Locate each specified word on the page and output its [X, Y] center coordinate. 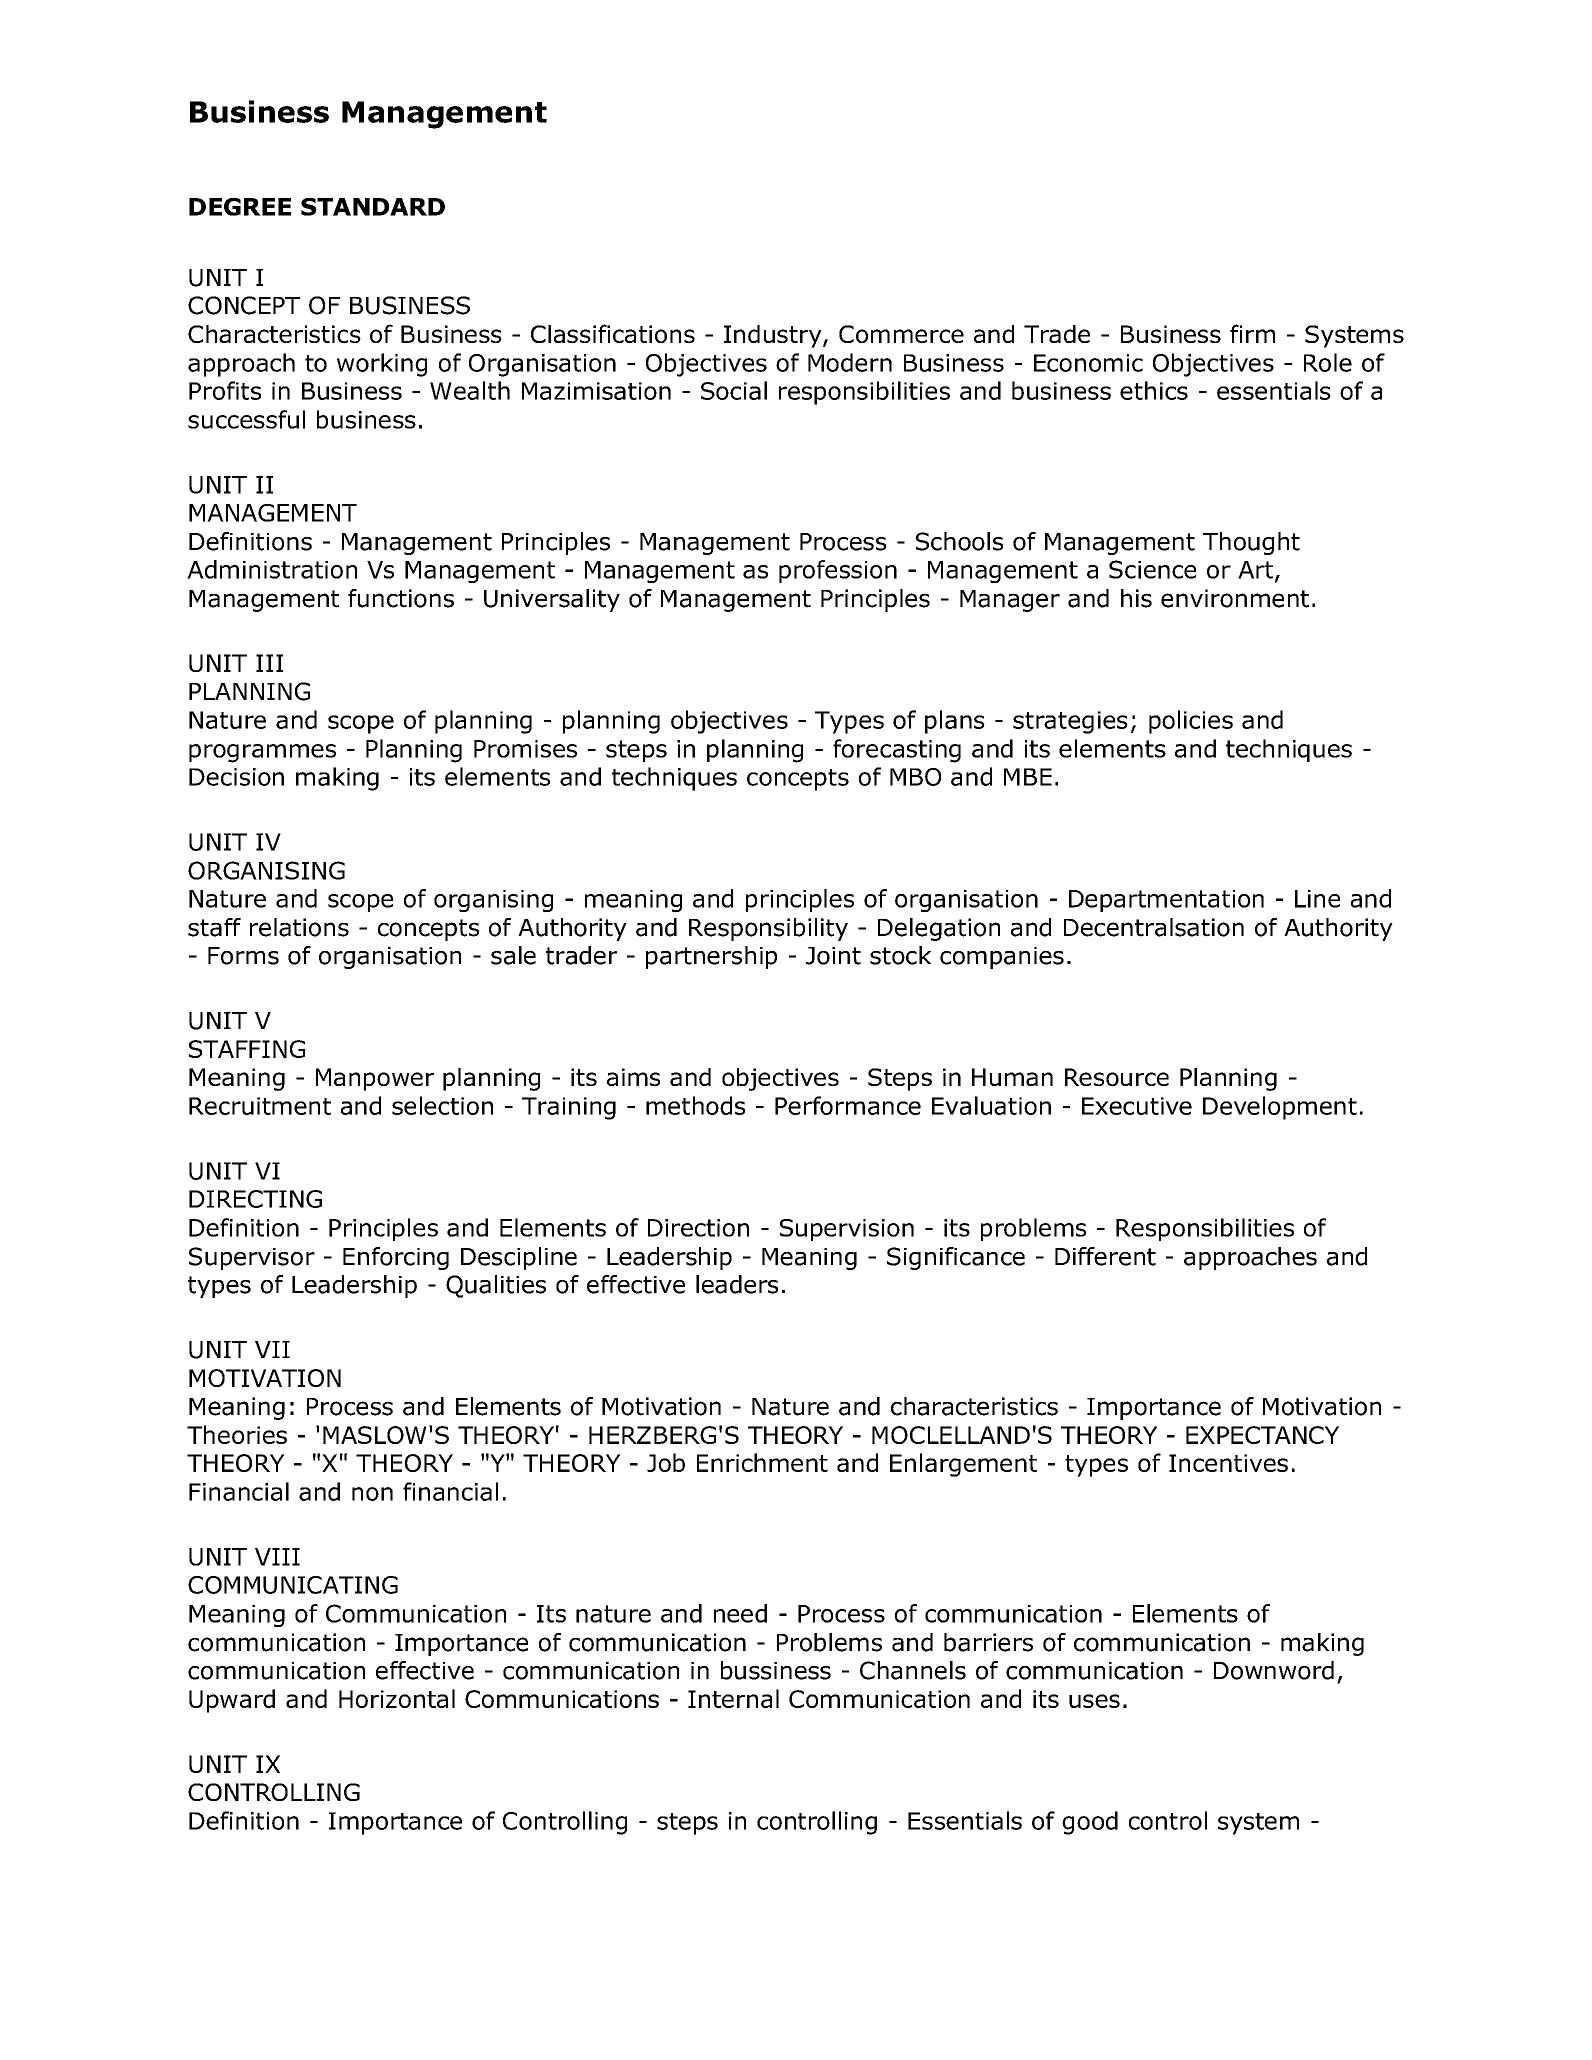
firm [1252, 333]
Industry [774, 336]
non [372, 1494]
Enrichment [762, 1462]
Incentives [1228, 1463]
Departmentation [1166, 901]
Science [1152, 569]
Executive [1137, 1106]
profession [838, 571]
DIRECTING [255, 1199]
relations [299, 927]
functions [401, 598]
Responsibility [768, 929]
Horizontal [397, 1698]
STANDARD [373, 207]
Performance [848, 1105]
